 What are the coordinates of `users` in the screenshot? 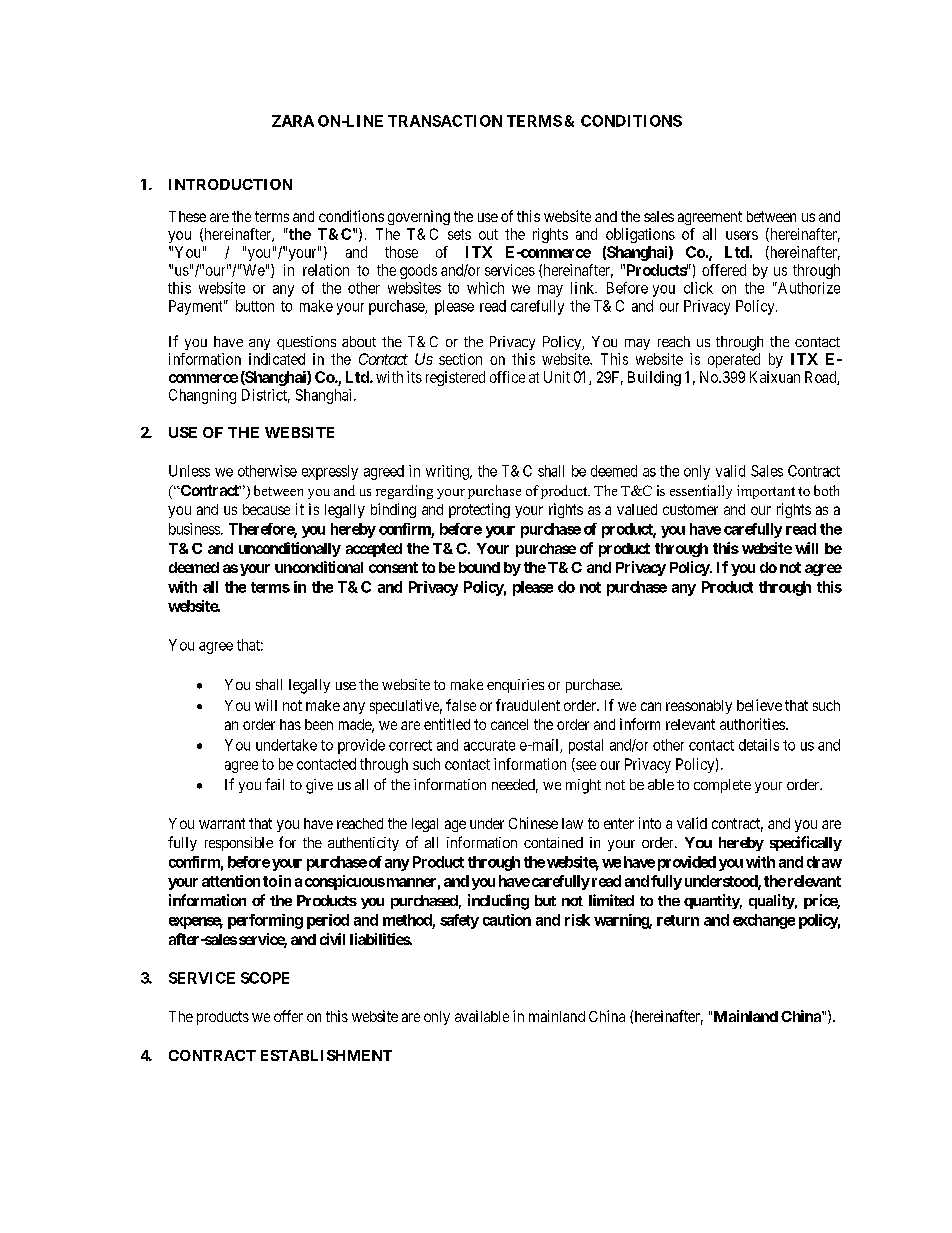 It's located at (742, 235).
